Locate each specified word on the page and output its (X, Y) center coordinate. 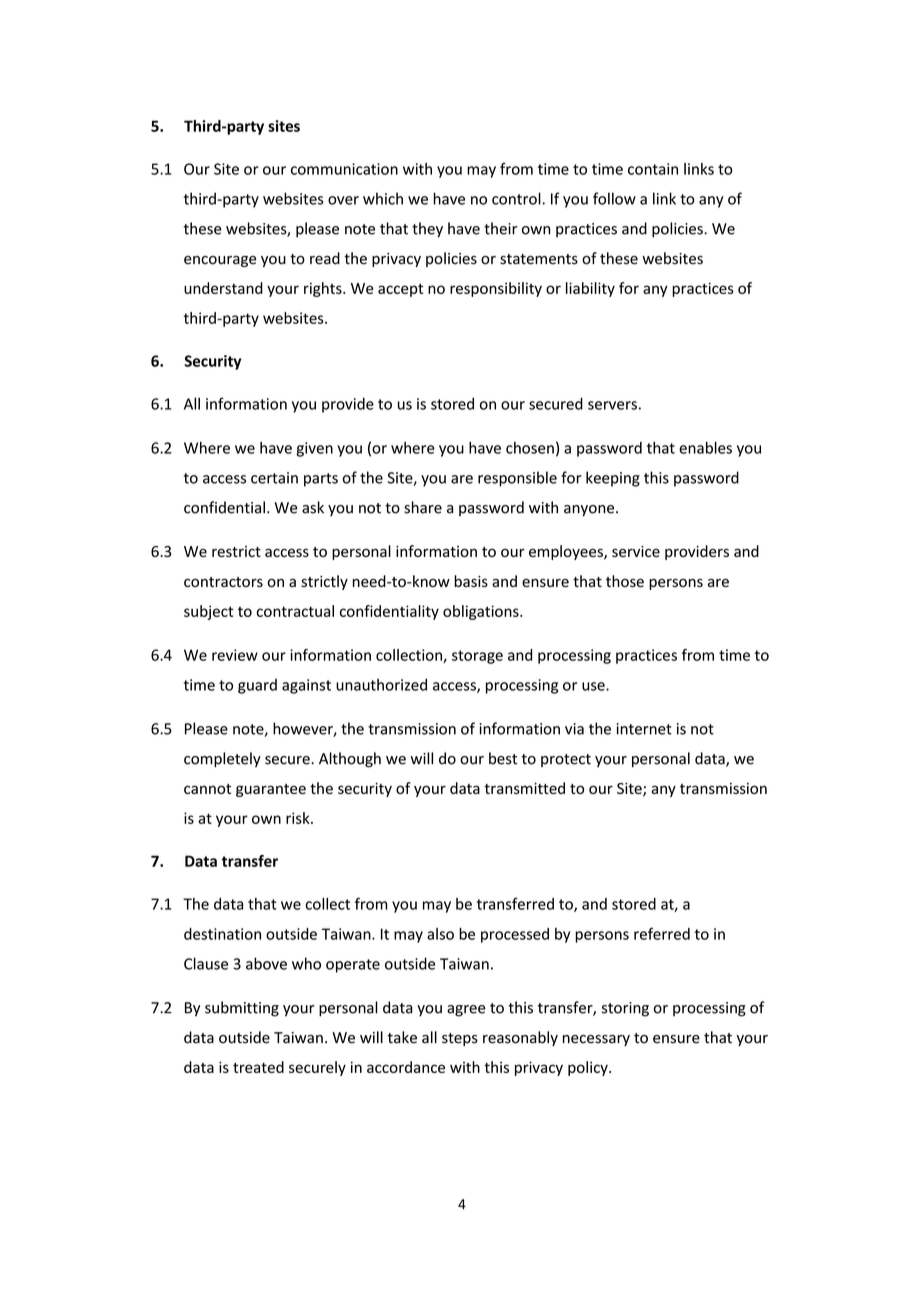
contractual (295, 611)
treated (258, 1067)
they (427, 230)
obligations (482, 612)
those (625, 581)
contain (653, 169)
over (343, 200)
